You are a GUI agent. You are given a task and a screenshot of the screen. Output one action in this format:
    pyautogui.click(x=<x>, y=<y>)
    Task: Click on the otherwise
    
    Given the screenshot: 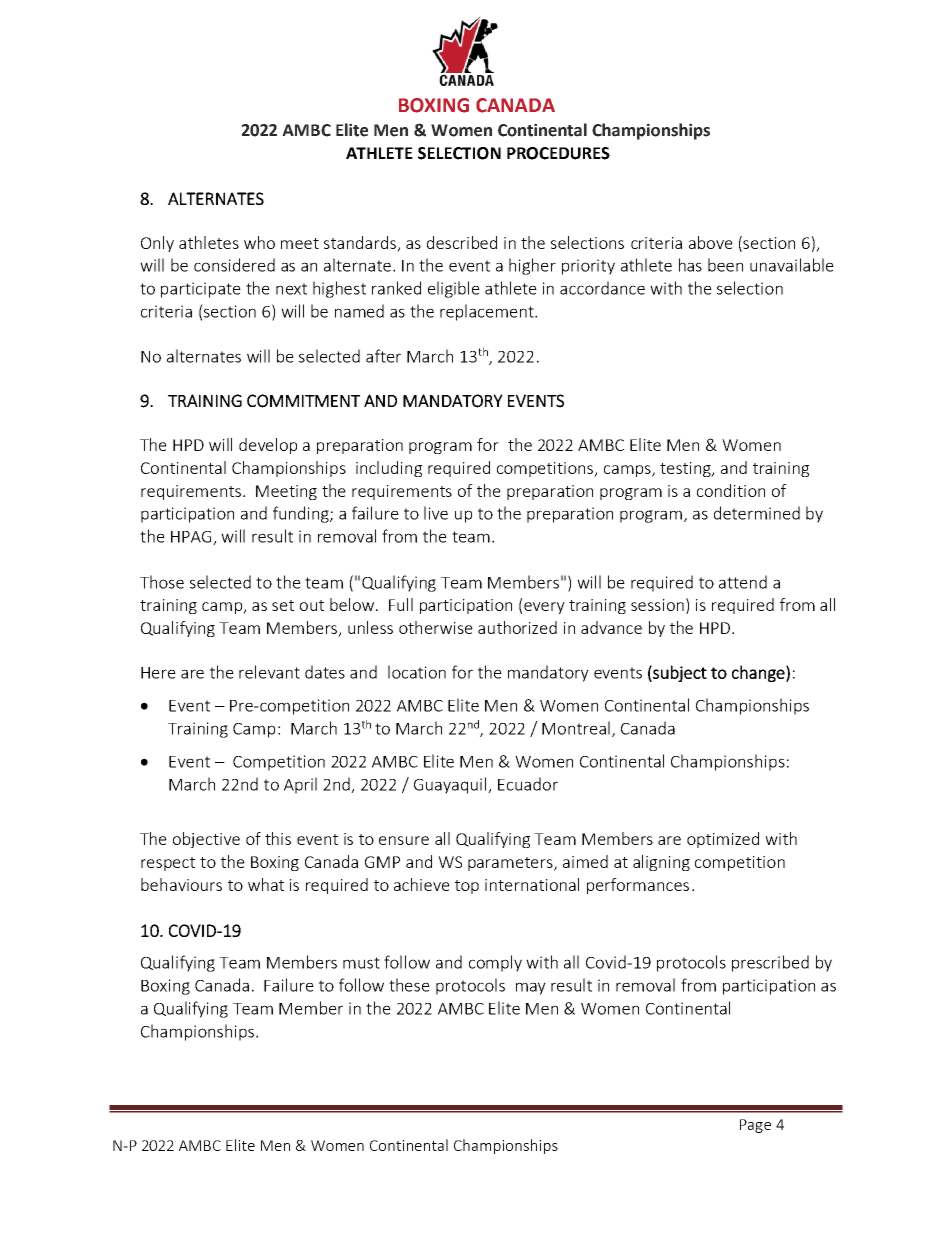 What is the action you would take?
    pyautogui.click(x=436, y=627)
